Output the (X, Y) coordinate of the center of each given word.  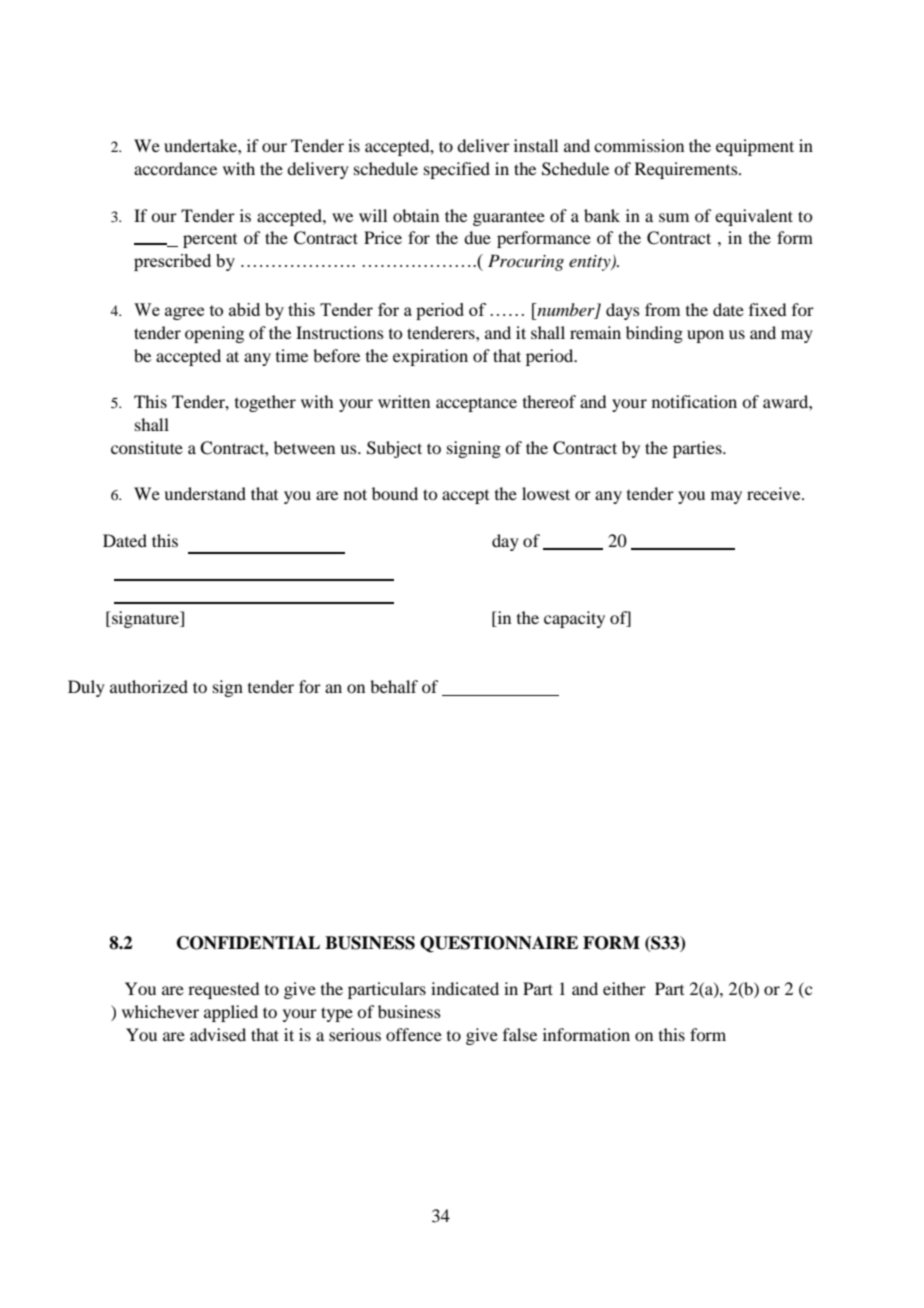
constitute (147, 447)
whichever (160, 1011)
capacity (574, 619)
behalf (394, 686)
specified (457, 170)
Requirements (687, 170)
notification (694, 401)
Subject (394, 449)
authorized (149, 686)
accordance (175, 168)
